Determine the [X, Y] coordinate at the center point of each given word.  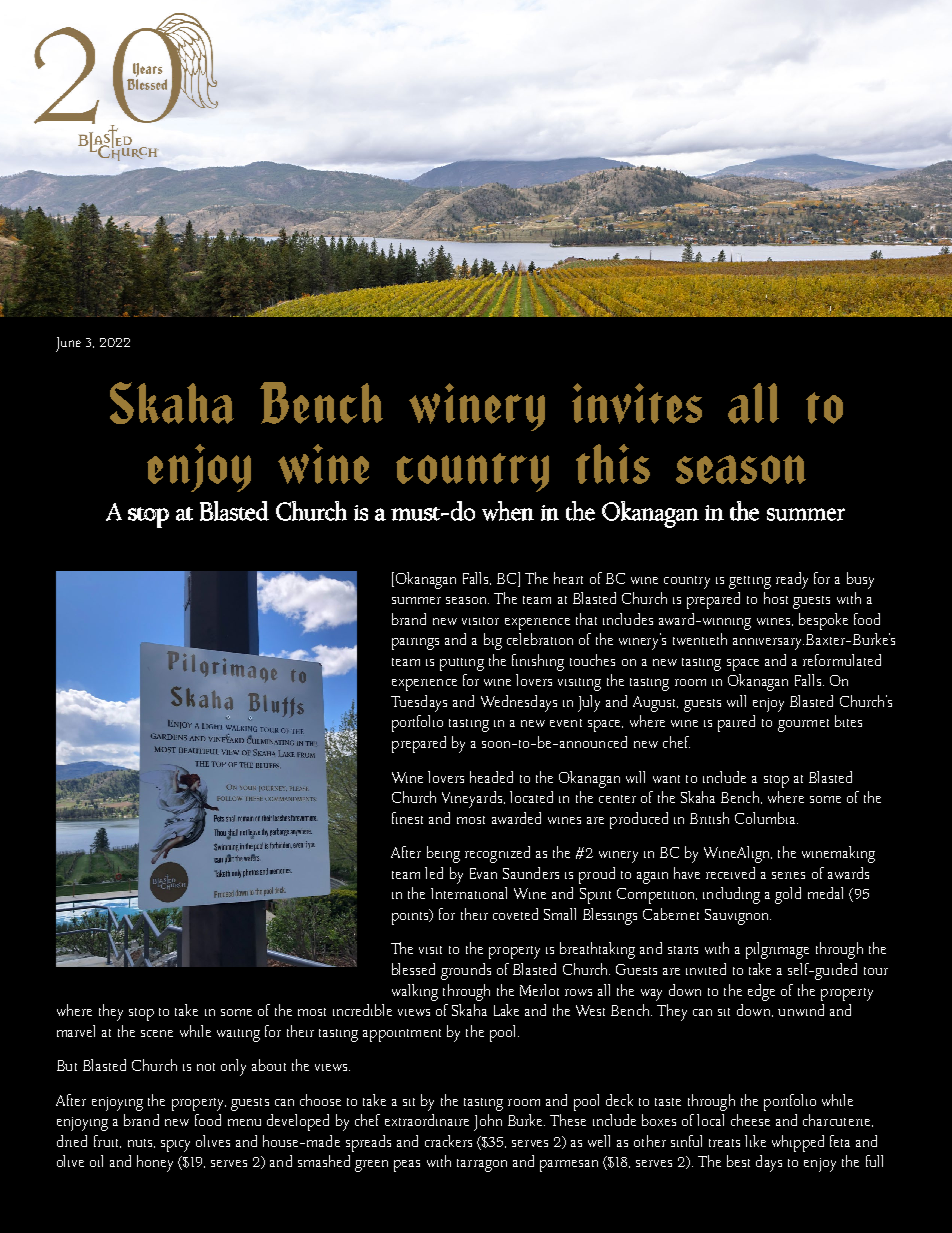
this [613, 464]
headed [491, 777]
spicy [175, 1146]
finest [407, 818]
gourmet [803, 725]
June [68, 344]
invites [637, 403]
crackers [448, 1141]
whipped [798, 1143]
